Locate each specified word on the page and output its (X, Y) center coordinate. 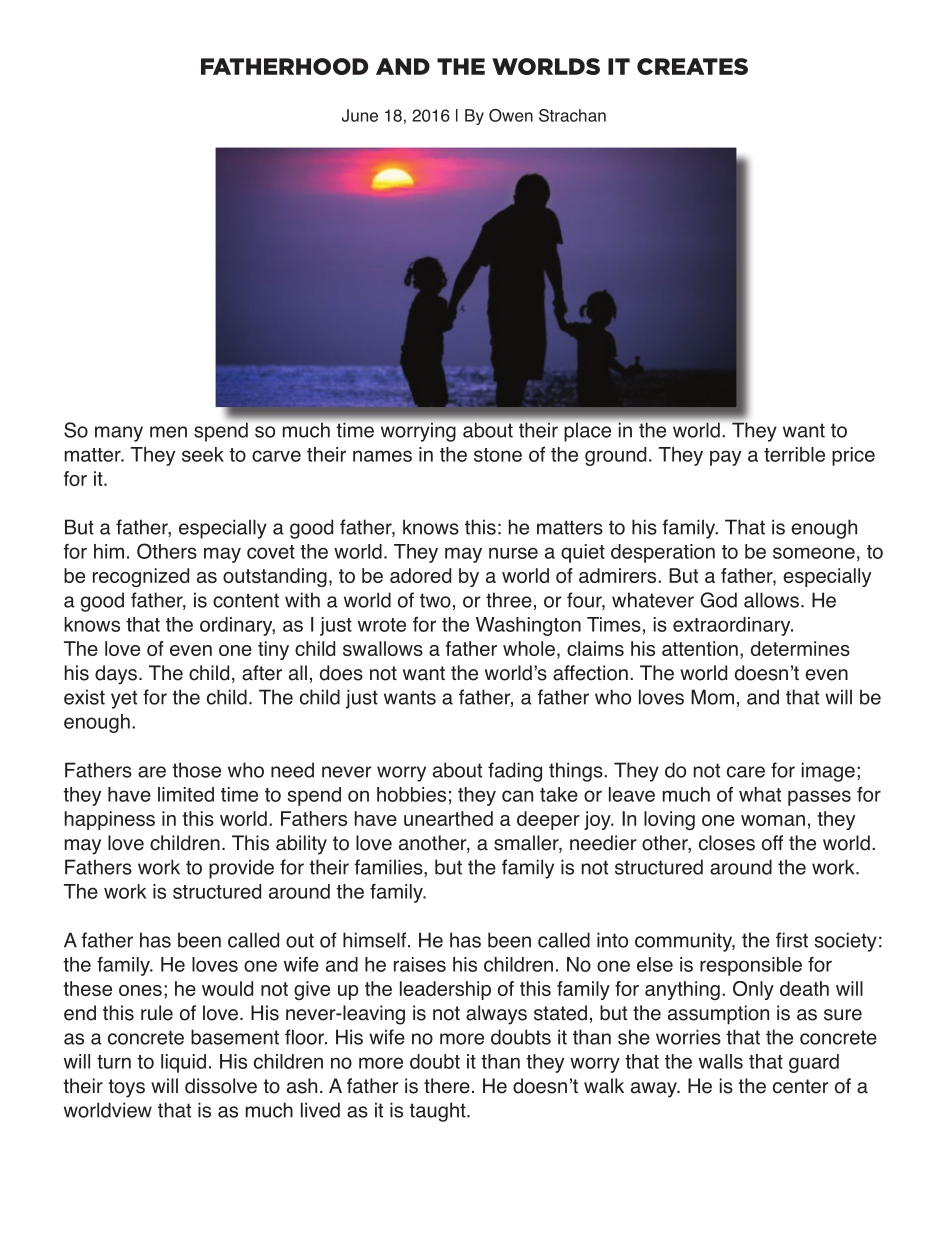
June (360, 115)
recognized (141, 577)
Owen (511, 115)
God (718, 600)
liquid (183, 1063)
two (435, 600)
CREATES (692, 66)
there (447, 1086)
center (801, 1086)
